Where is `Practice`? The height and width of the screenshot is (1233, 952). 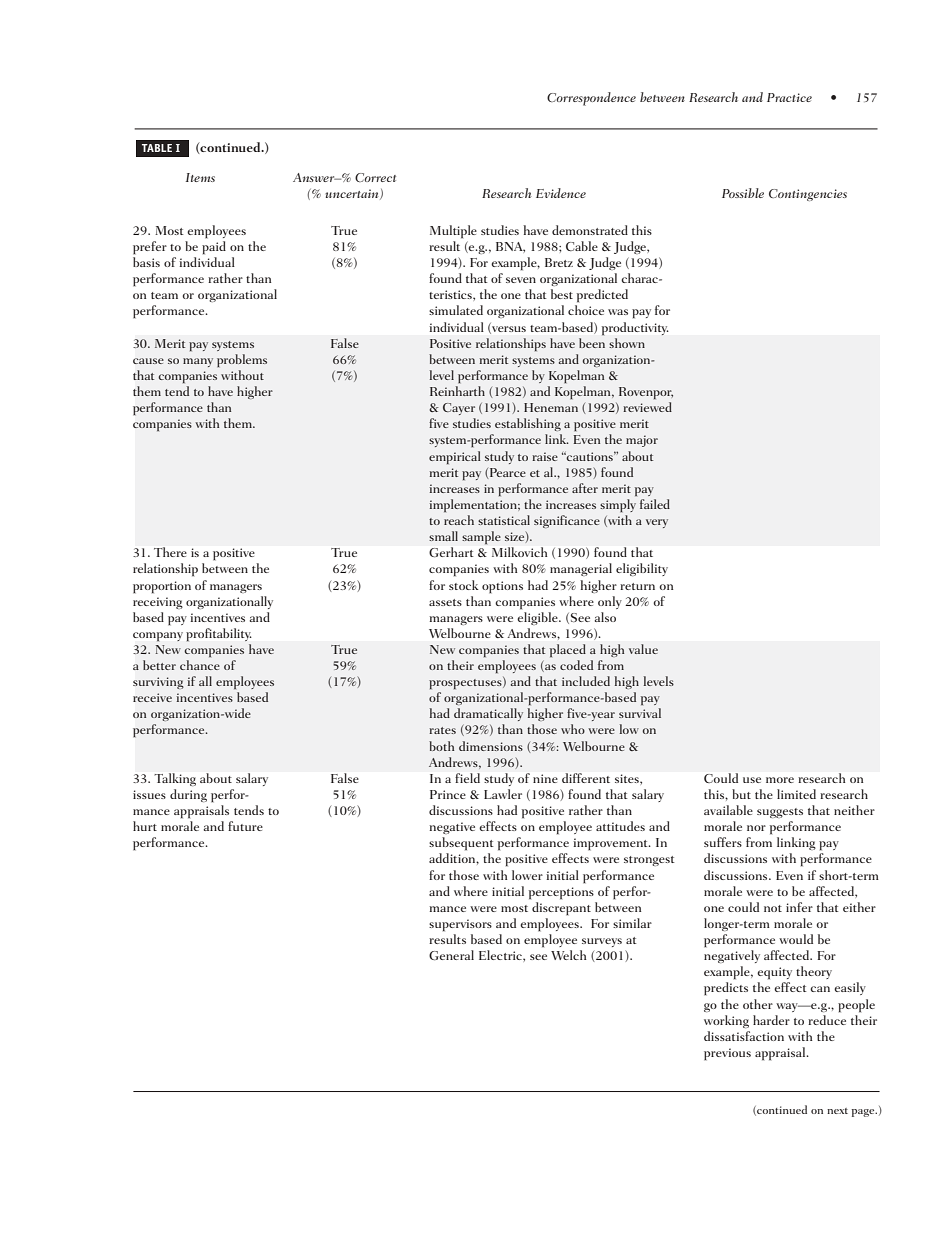 Practice is located at coordinates (789, 97).
